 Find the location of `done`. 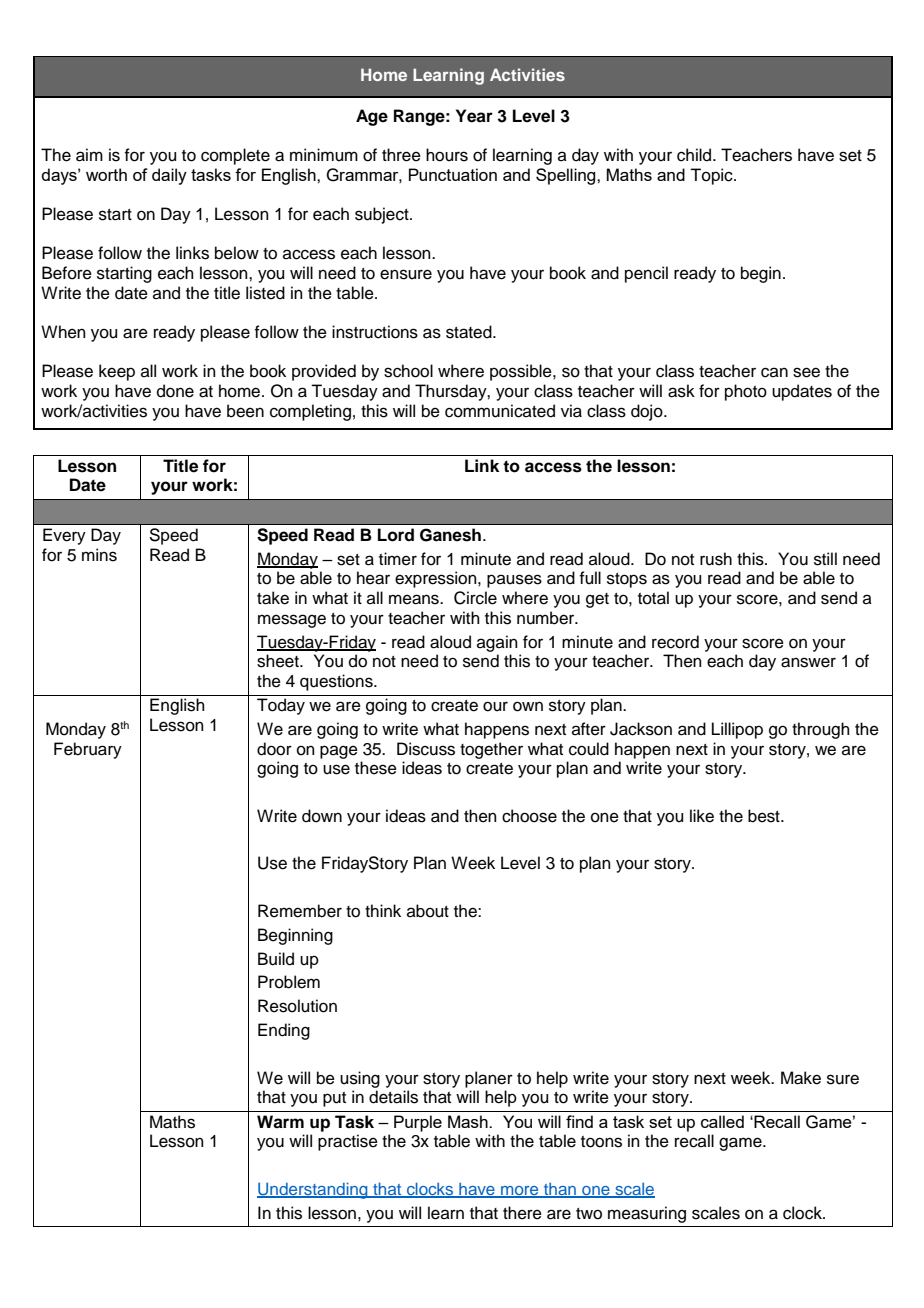

done is located at coordinates (175, 391).
